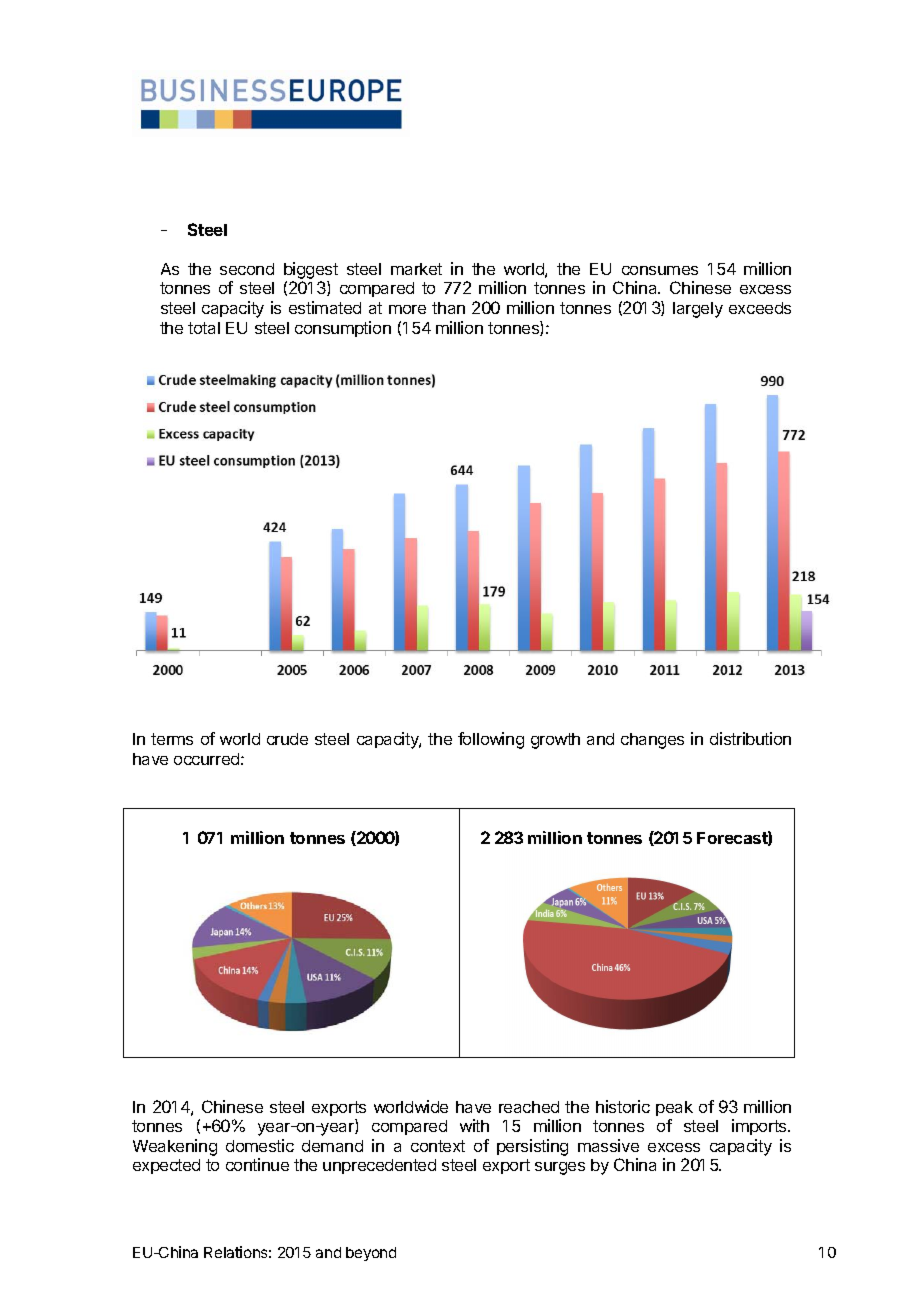 Image resolution: width=924 pixels, height=1308 pixels. Describe the element at coordinates (555, 741) in the image. I see `growth` at that location.
